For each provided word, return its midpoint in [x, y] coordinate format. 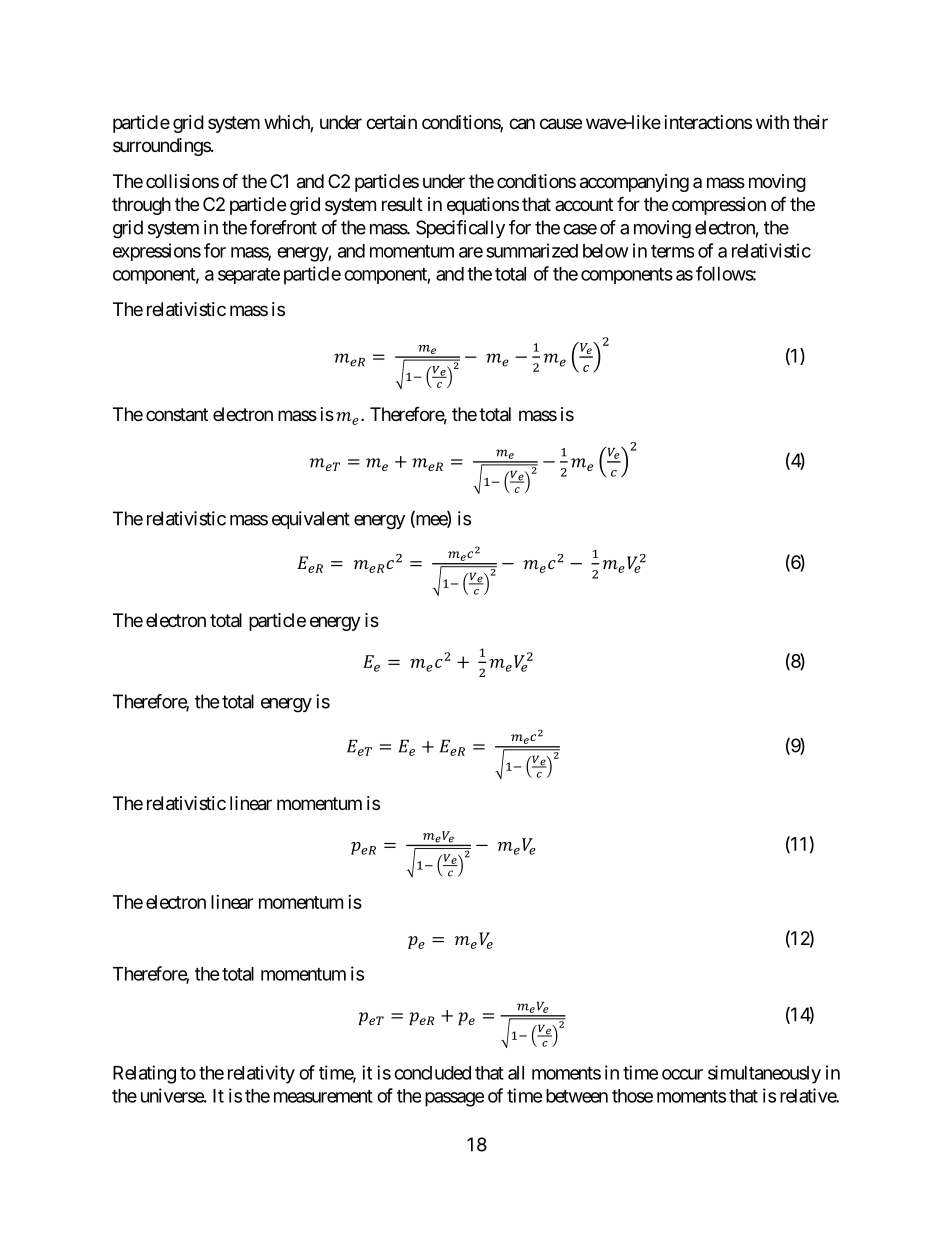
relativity [261, 1074]
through [141, 206]
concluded [432, 1073]
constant [177, 415]
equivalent [311, 520]
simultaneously [764, 1074]
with [772, 122]
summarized [532, 250]
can [522, 124]
